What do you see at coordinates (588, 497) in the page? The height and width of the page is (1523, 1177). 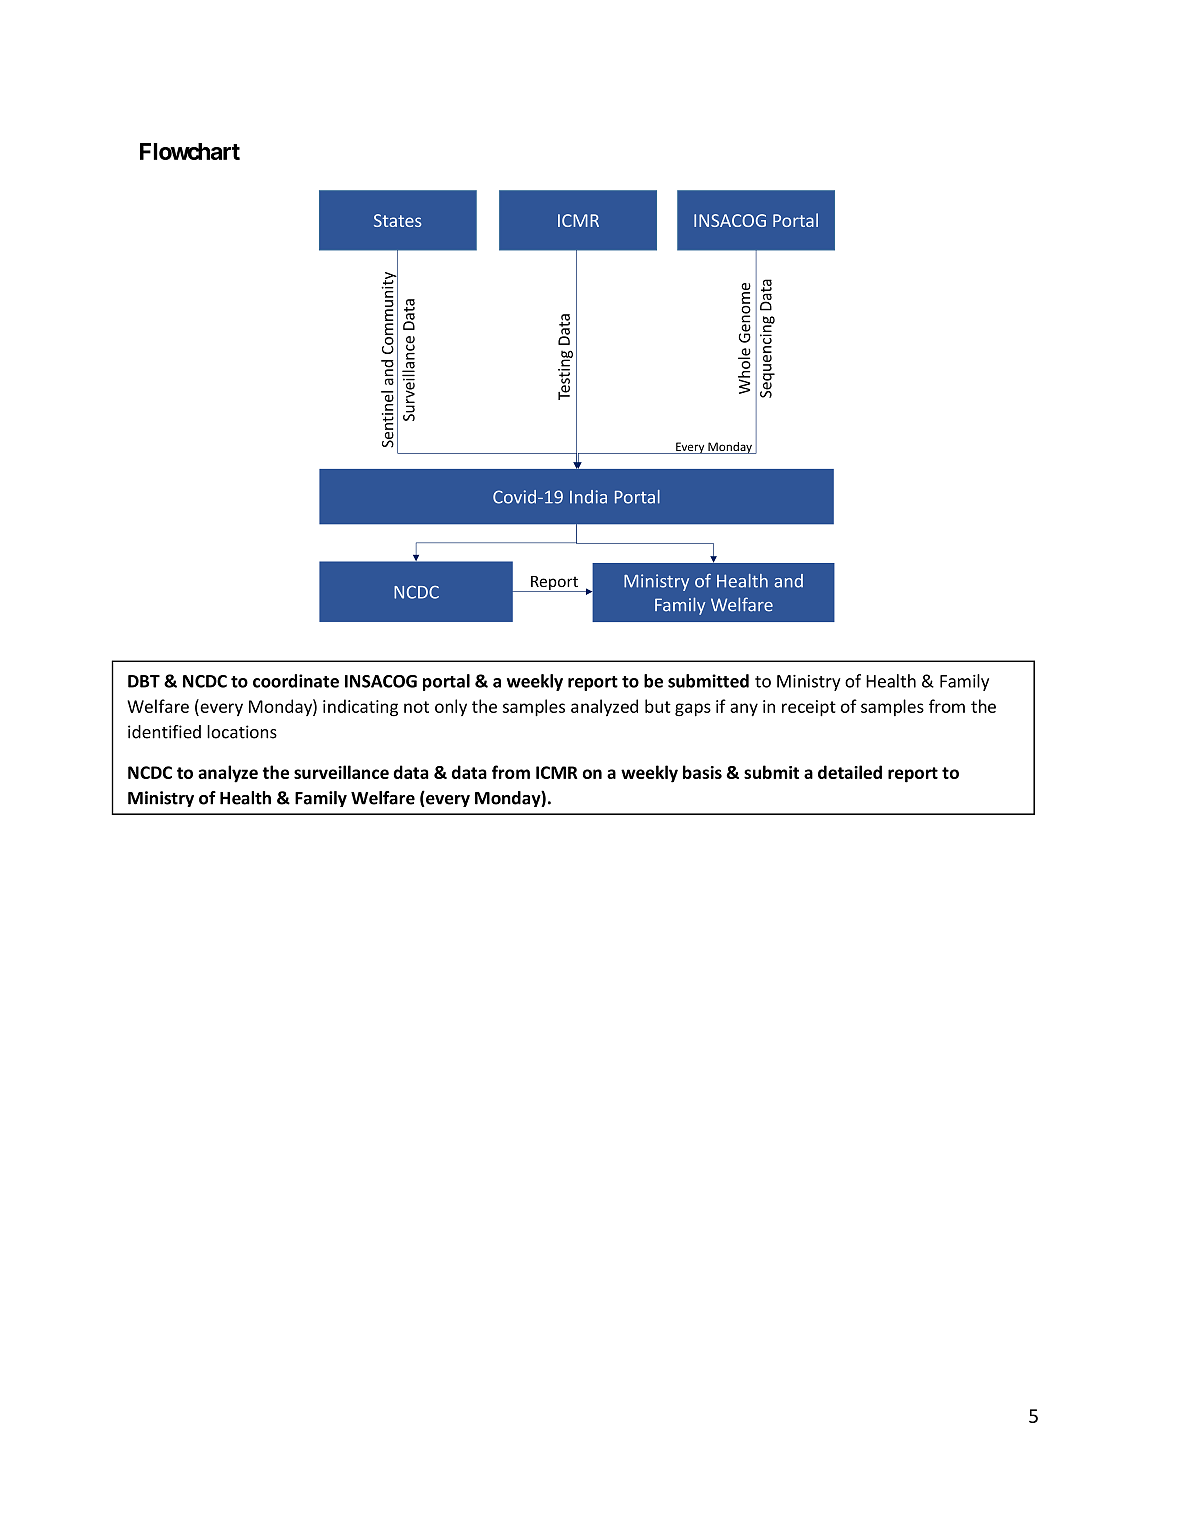 I see `India` at bounding box center [588, 497].
